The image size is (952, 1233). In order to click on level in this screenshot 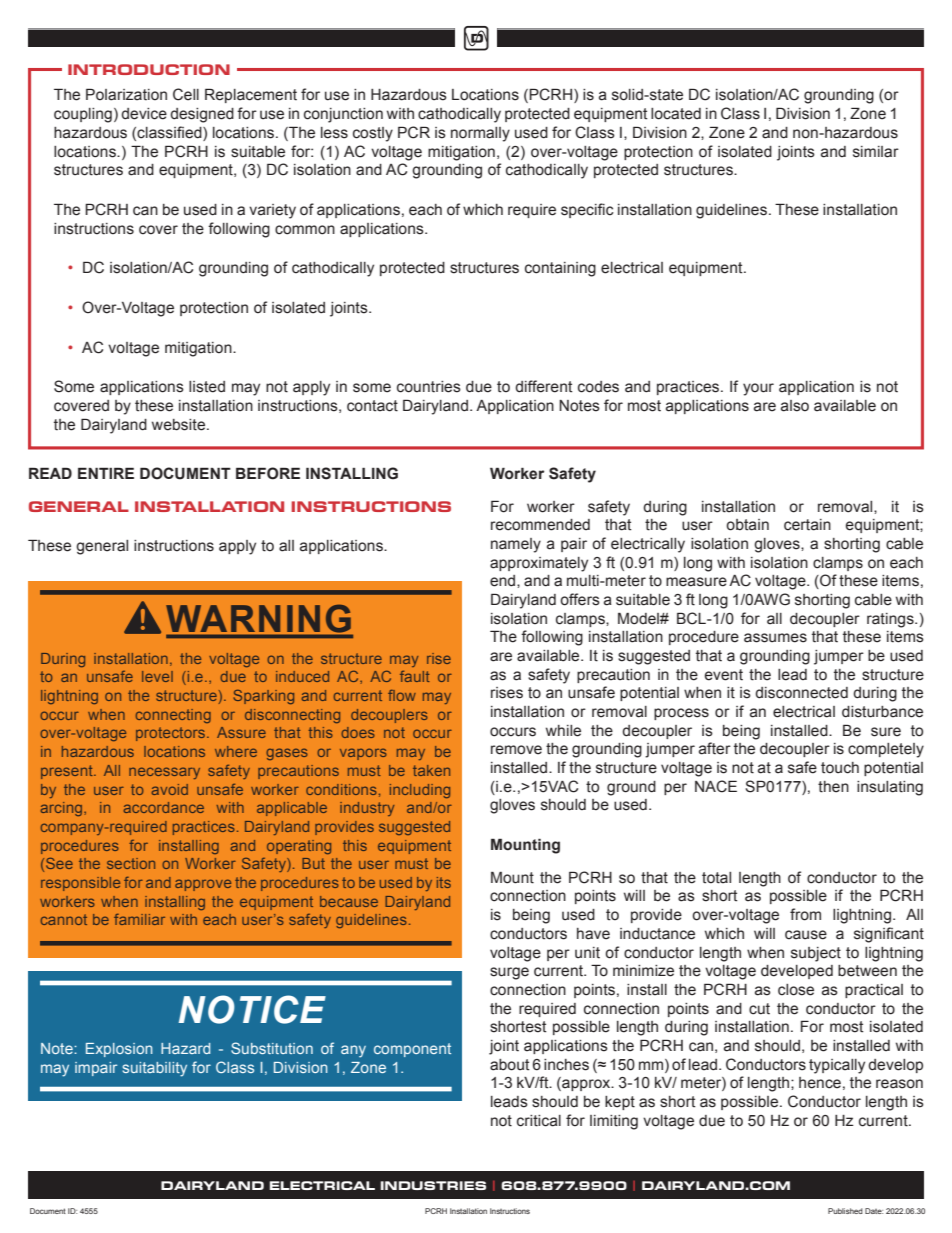, I will do `click(157, 676)`.
